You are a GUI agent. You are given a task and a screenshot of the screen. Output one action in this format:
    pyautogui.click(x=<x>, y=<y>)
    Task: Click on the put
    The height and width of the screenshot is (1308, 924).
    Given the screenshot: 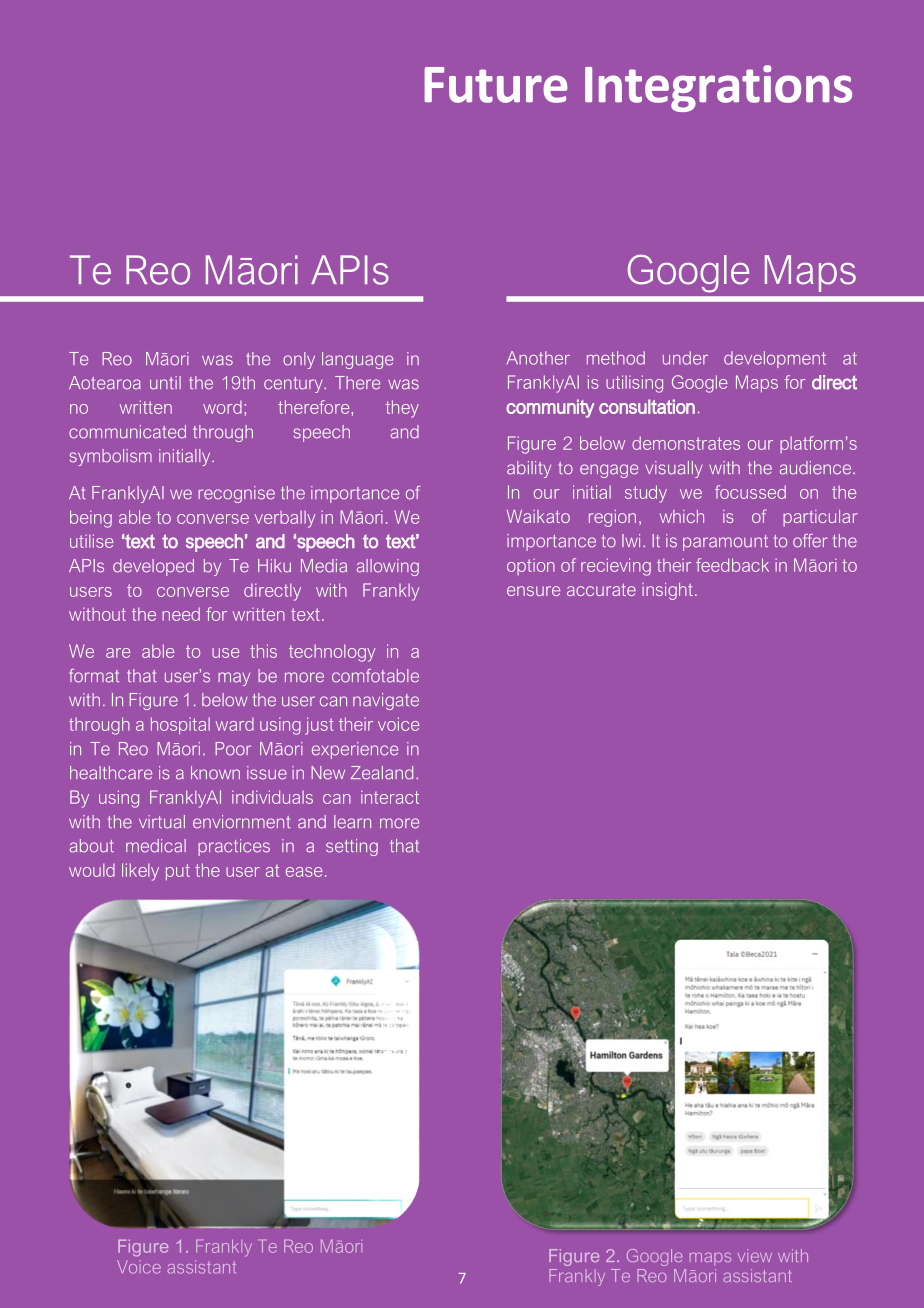 What is the action you would take?
    pyautogui.click(x=178, y=872)
